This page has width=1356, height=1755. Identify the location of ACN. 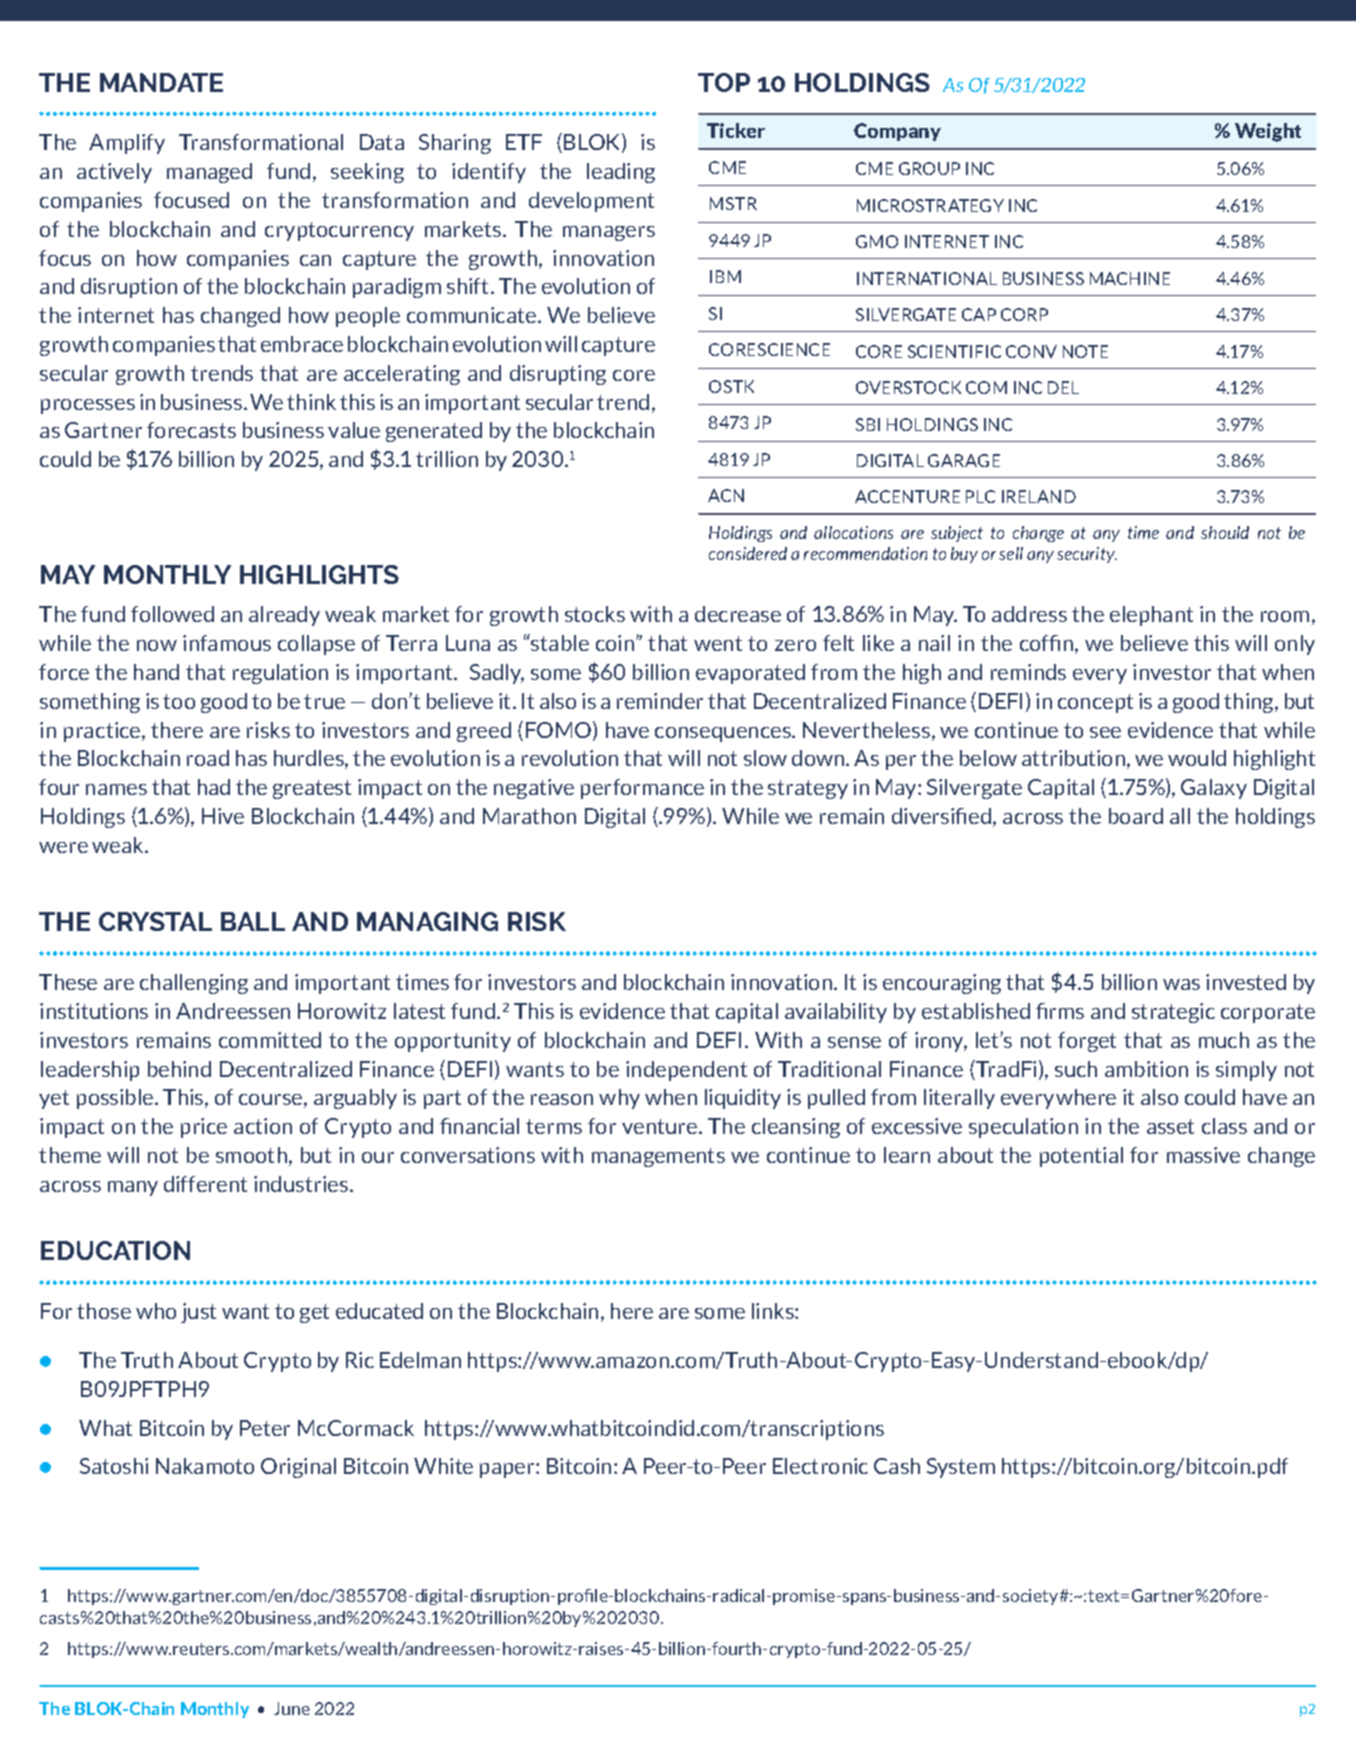
(726, 495).
